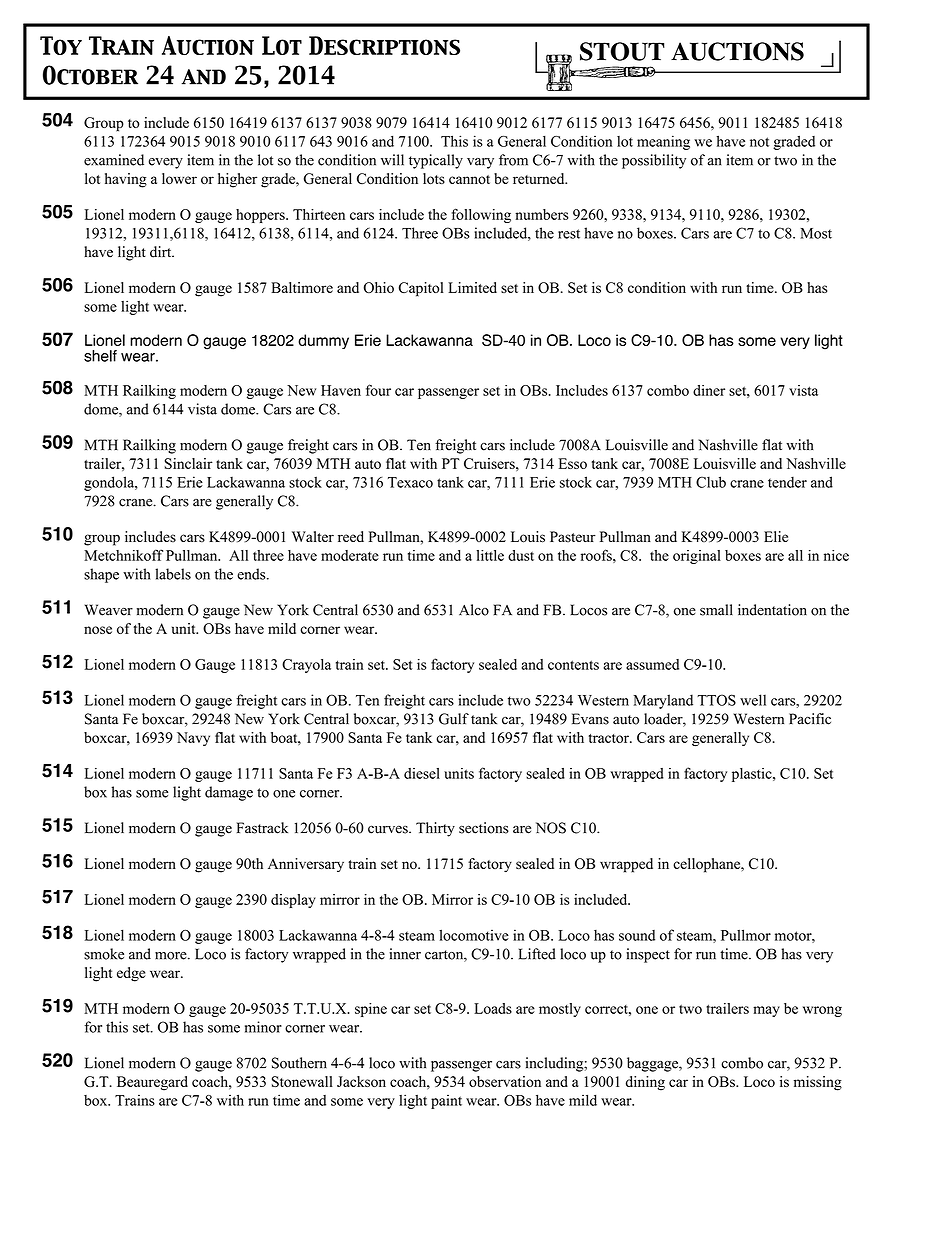  What do you see at coordinates (90, 75) in the document?
I see `October` at bounding box center [90, 75].
